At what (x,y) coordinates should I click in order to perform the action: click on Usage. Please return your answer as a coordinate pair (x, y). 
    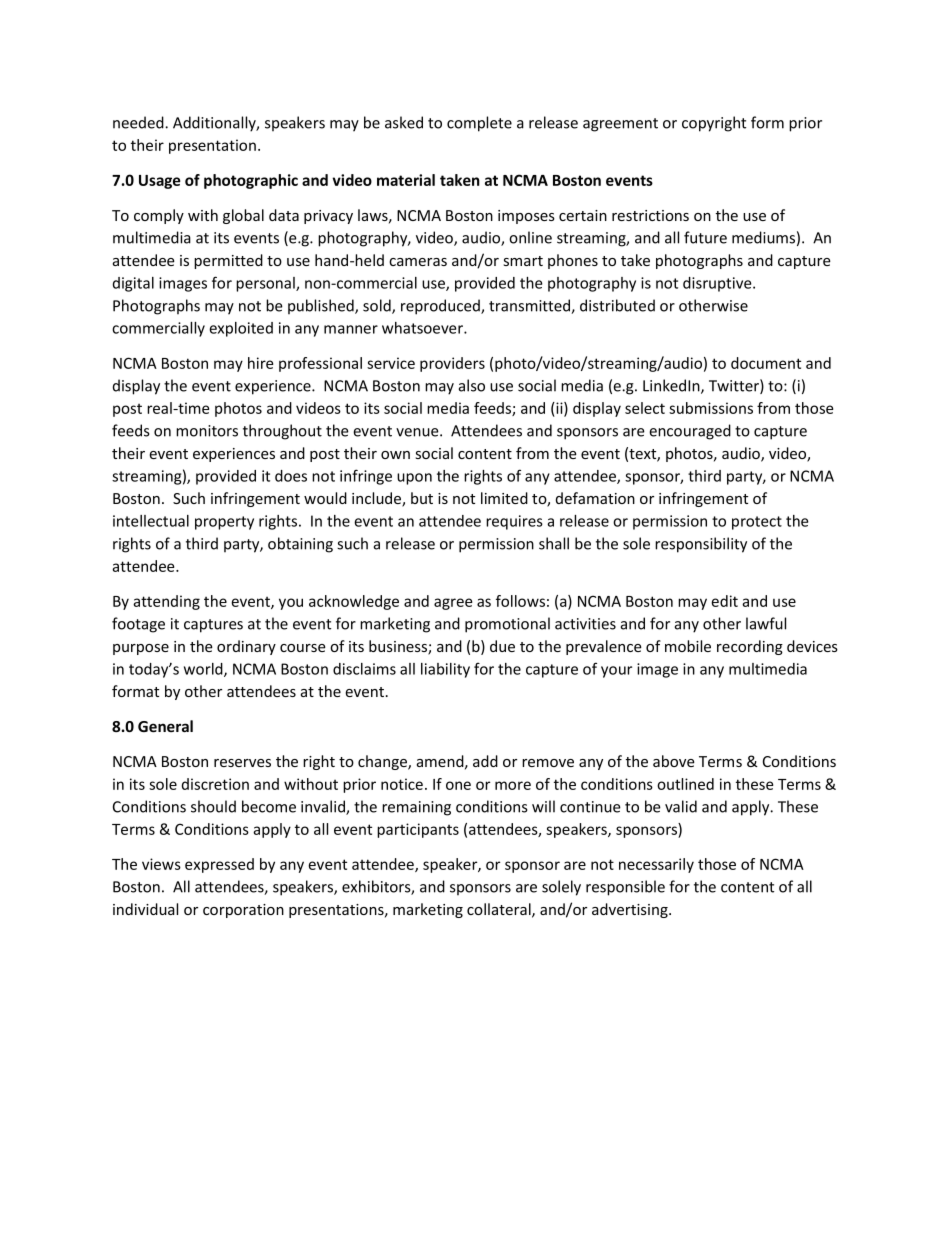
    Looking at the image, I should click on (160, 182).
